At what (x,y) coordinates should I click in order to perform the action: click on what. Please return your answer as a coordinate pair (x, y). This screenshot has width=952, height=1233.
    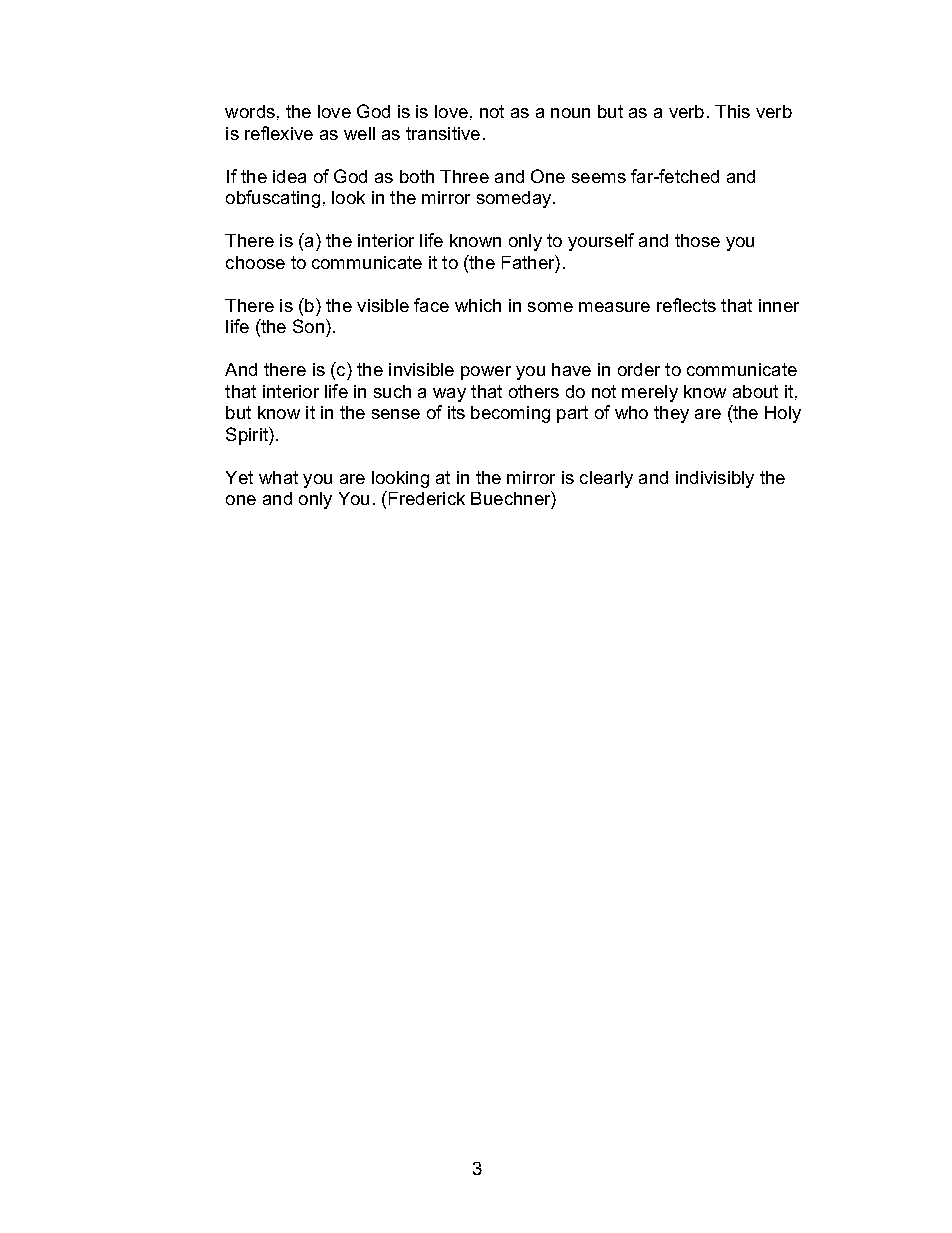
    Looking at the image, I should click on (278, 477).
